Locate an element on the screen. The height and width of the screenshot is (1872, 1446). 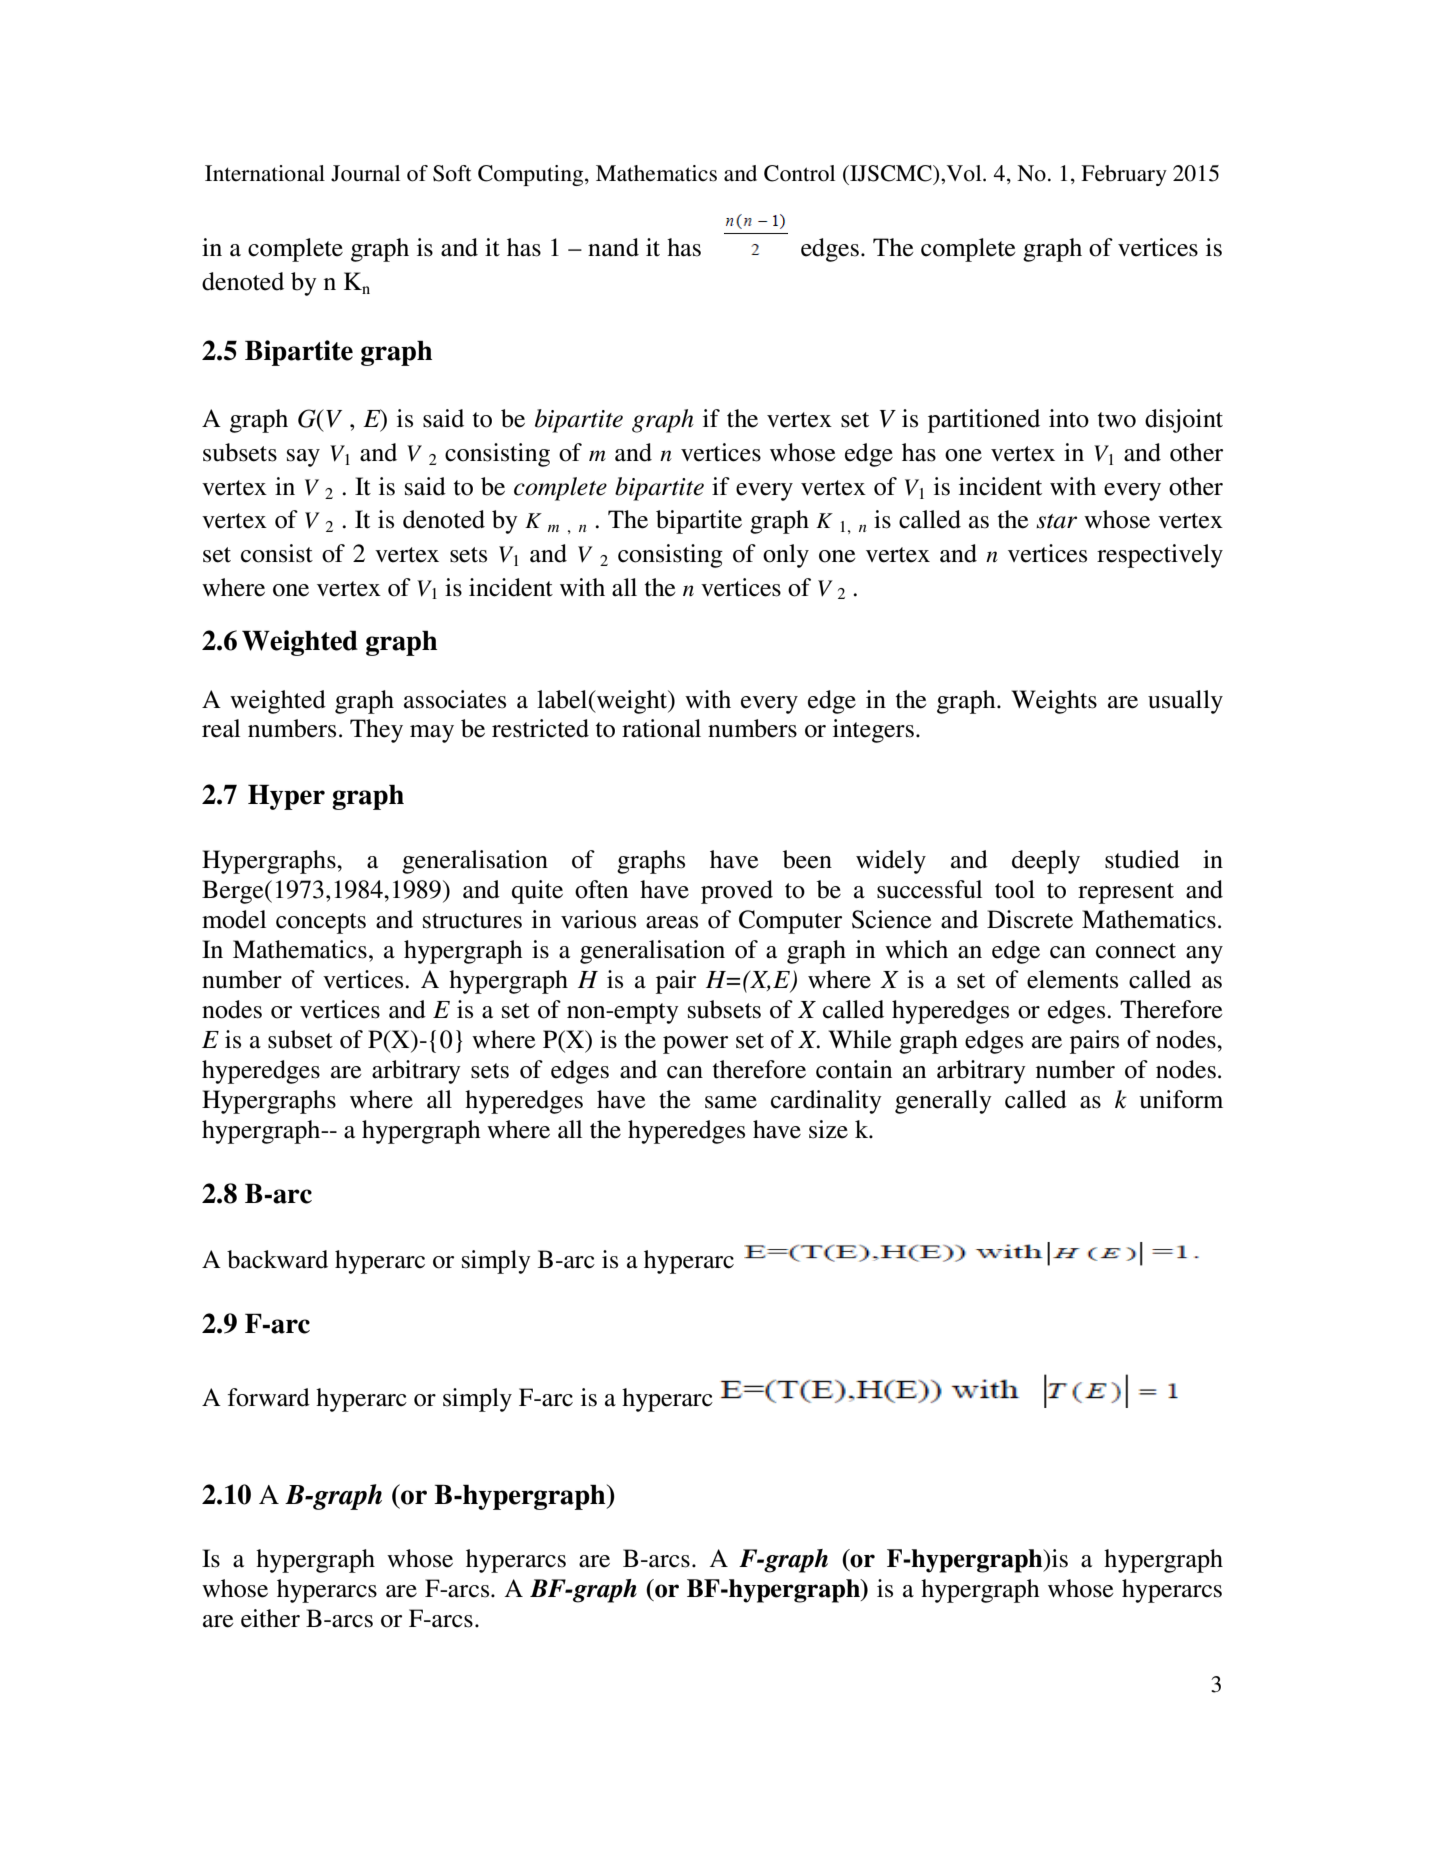
uniform is located at coordinates (1181, 1099).
